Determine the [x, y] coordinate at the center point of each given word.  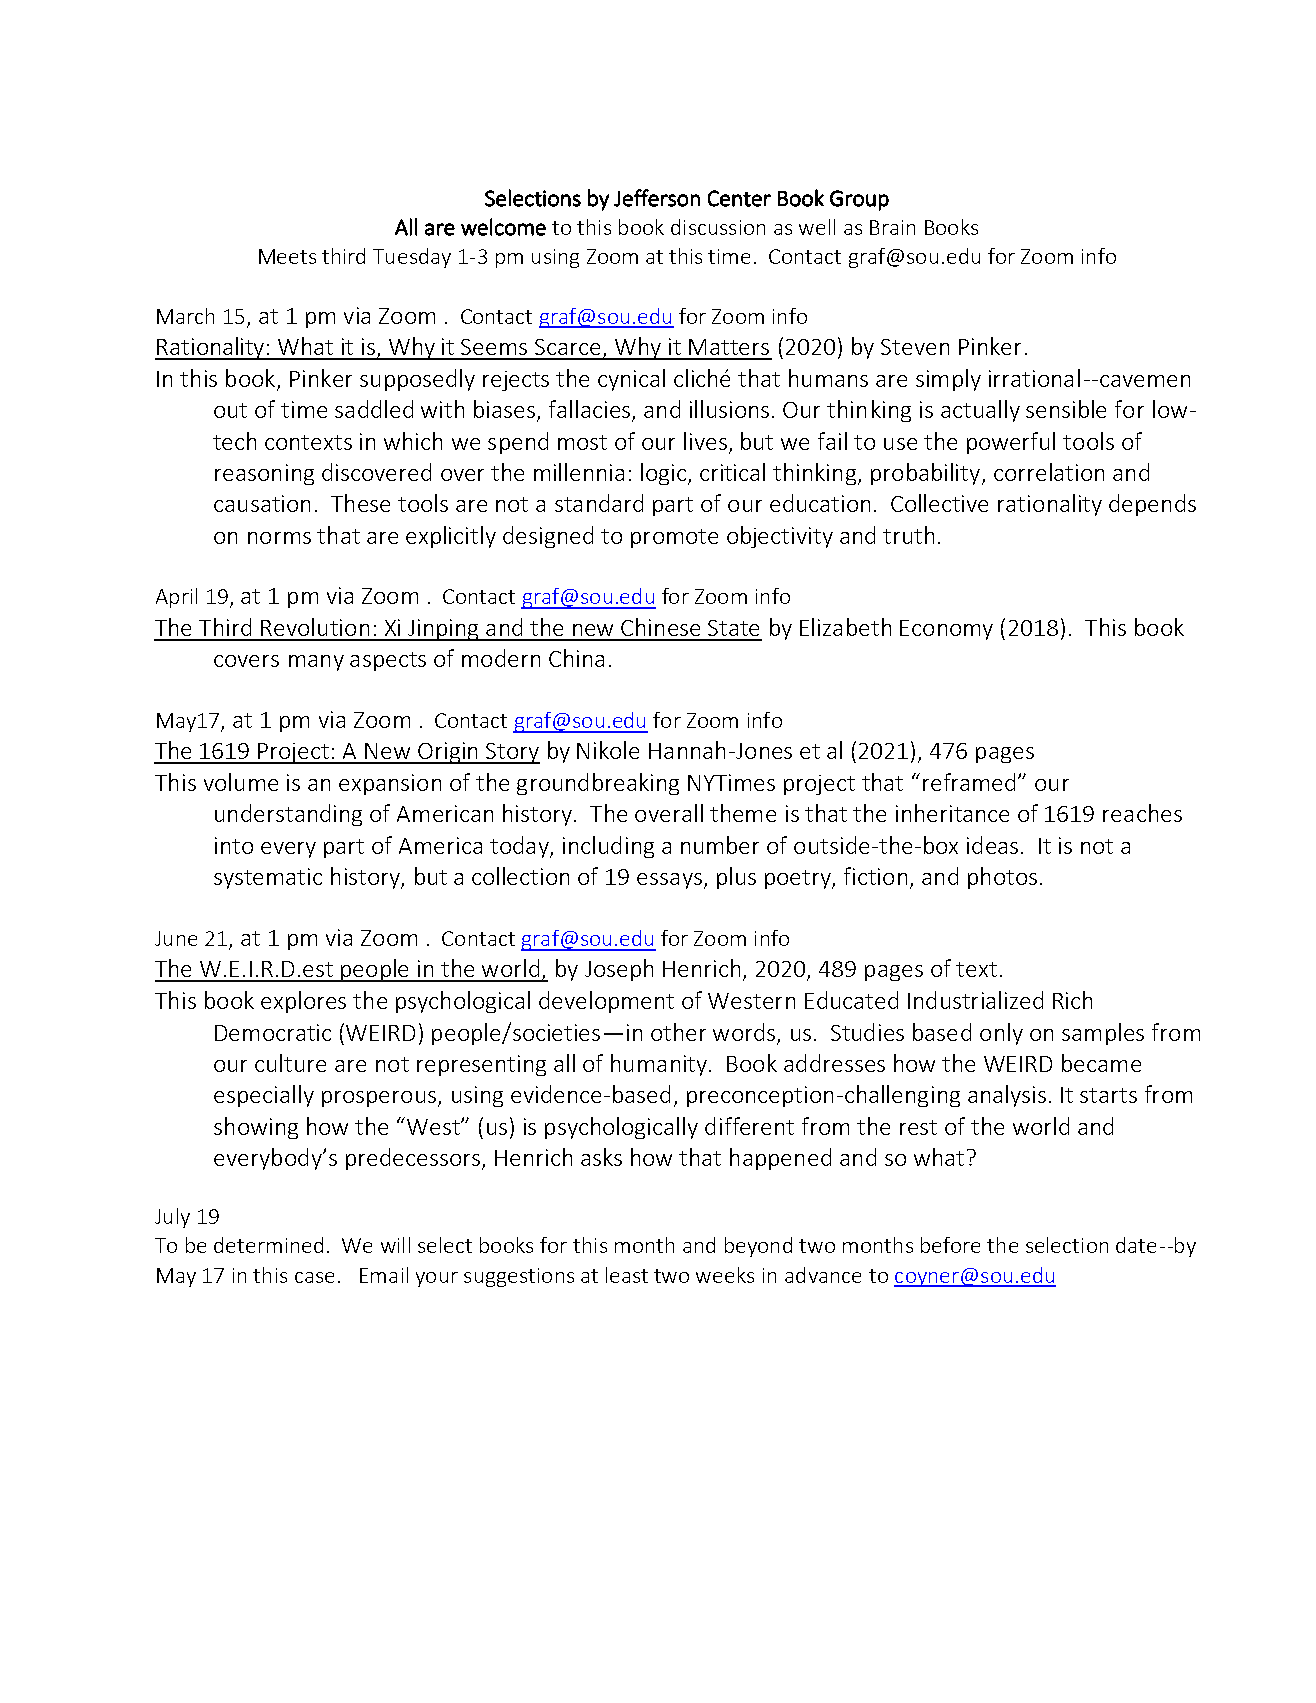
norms [279, 538]
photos [1002, 878]
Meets [287, 256]
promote [674, 538]
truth [908, 535]
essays [669, 881]
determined [268, 1245]
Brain [892, 227]
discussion [718, 227]
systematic [268, 878]
